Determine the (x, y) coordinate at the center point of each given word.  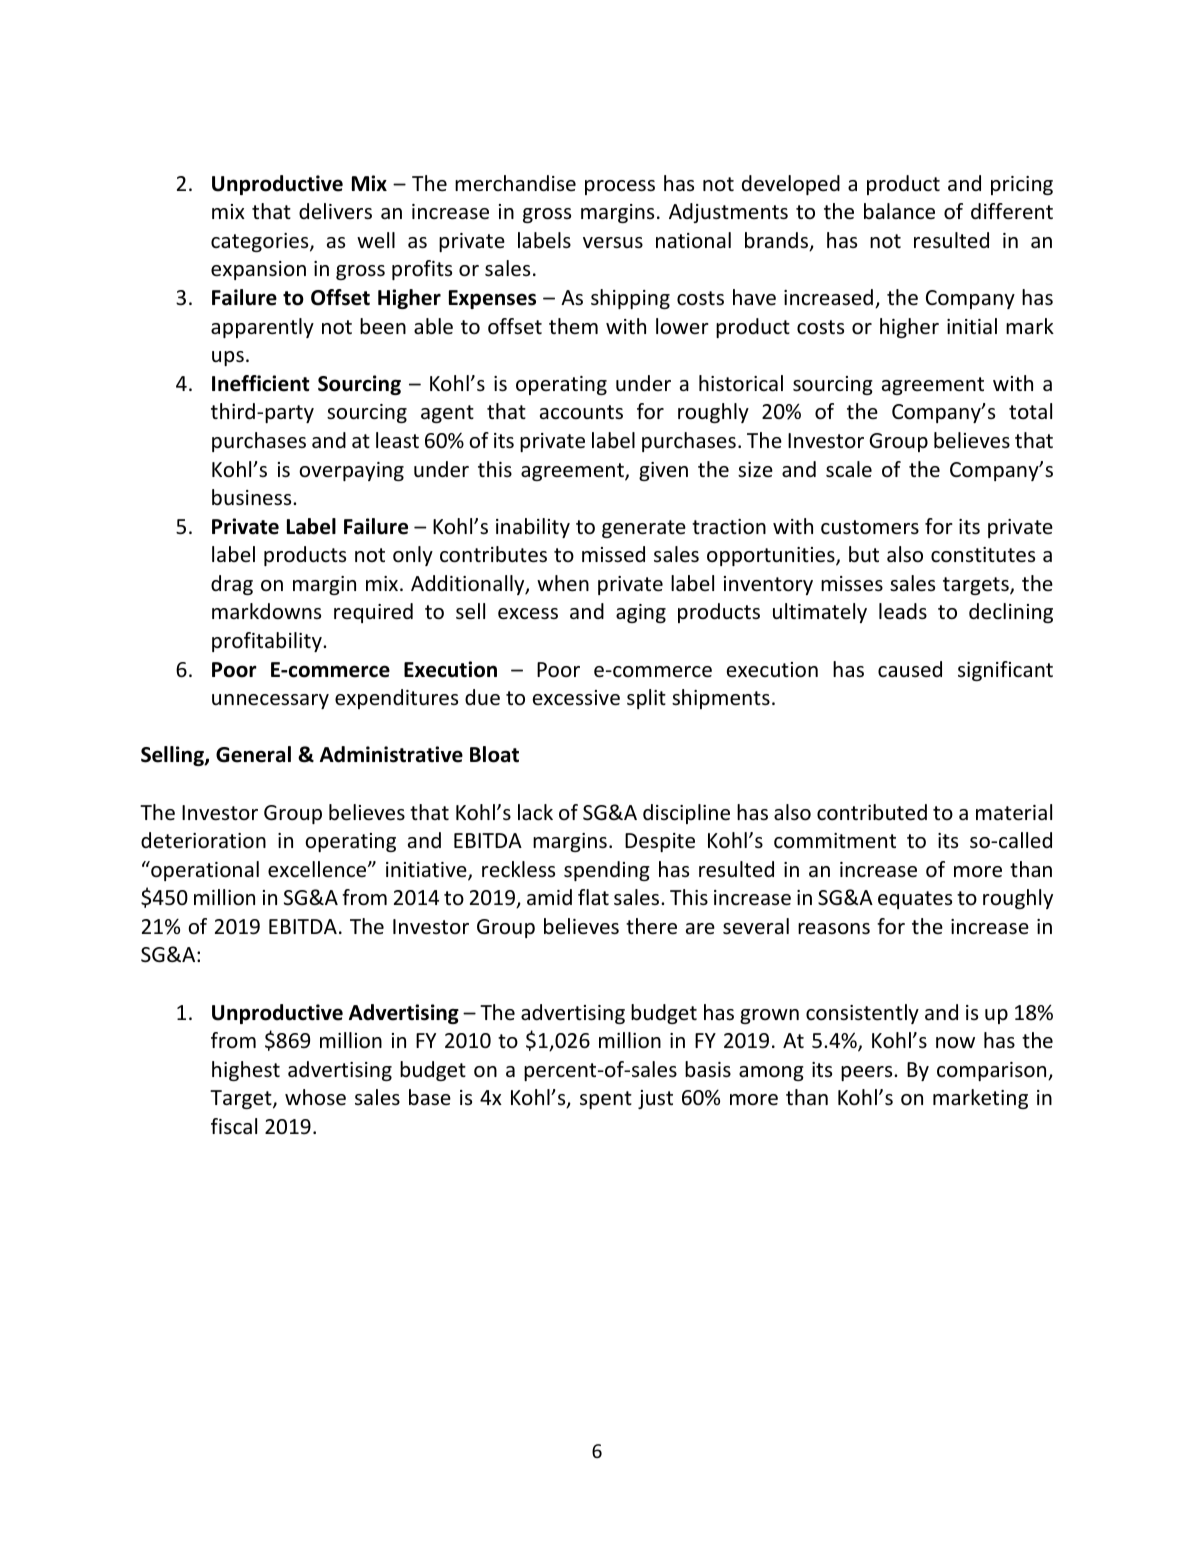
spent (606, 1100)
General (253, 754)
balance (899, 211)
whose (315, 1097)
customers (870, 527)
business (253, 497)
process (620, 187)
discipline (686, 814)
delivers (335, 211)
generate (644, 529)
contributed (872, 812)
